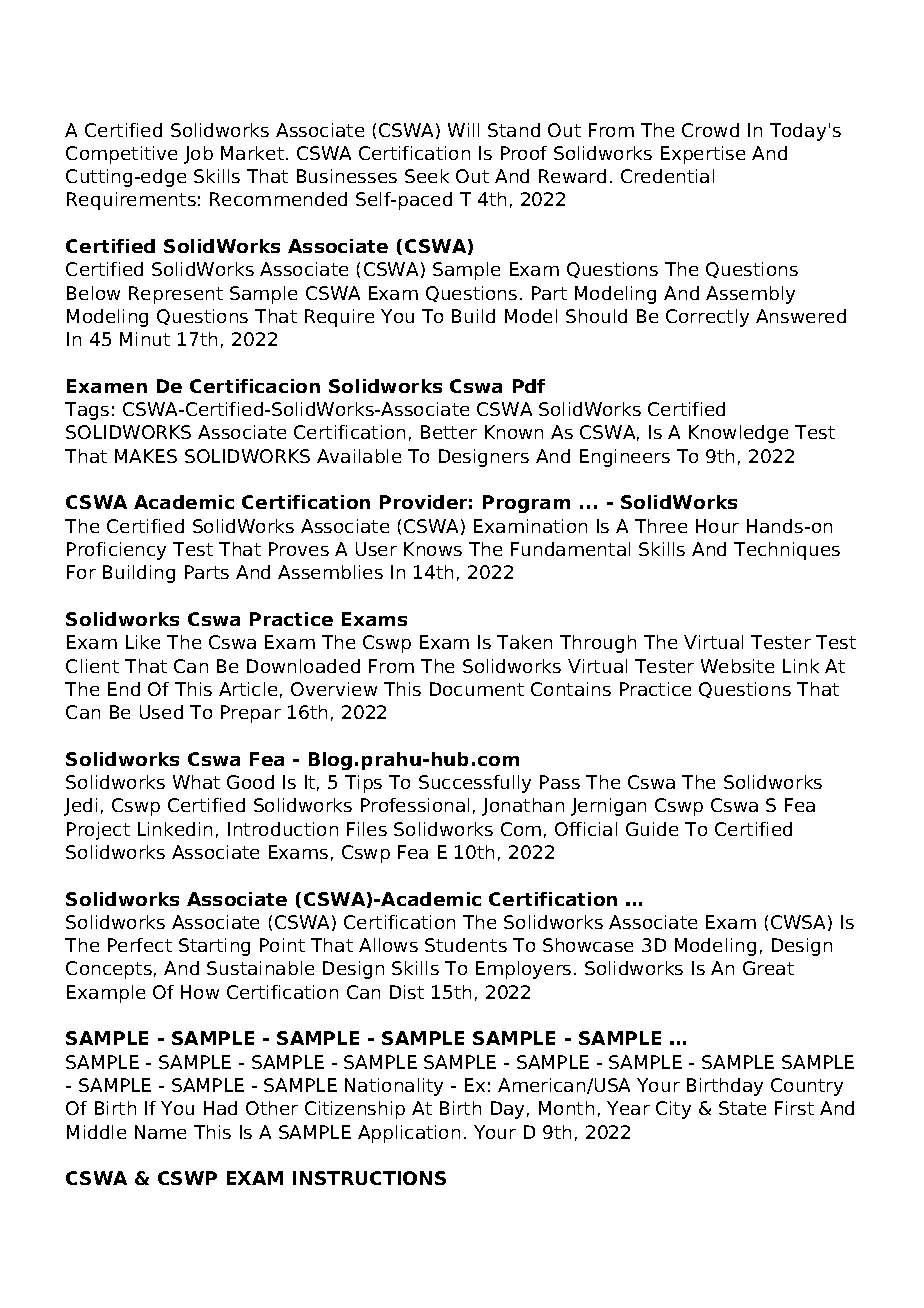  What do you see at coordinates (427, 176) in the image?
I see `Seek` at bounding box center [427, 176].
